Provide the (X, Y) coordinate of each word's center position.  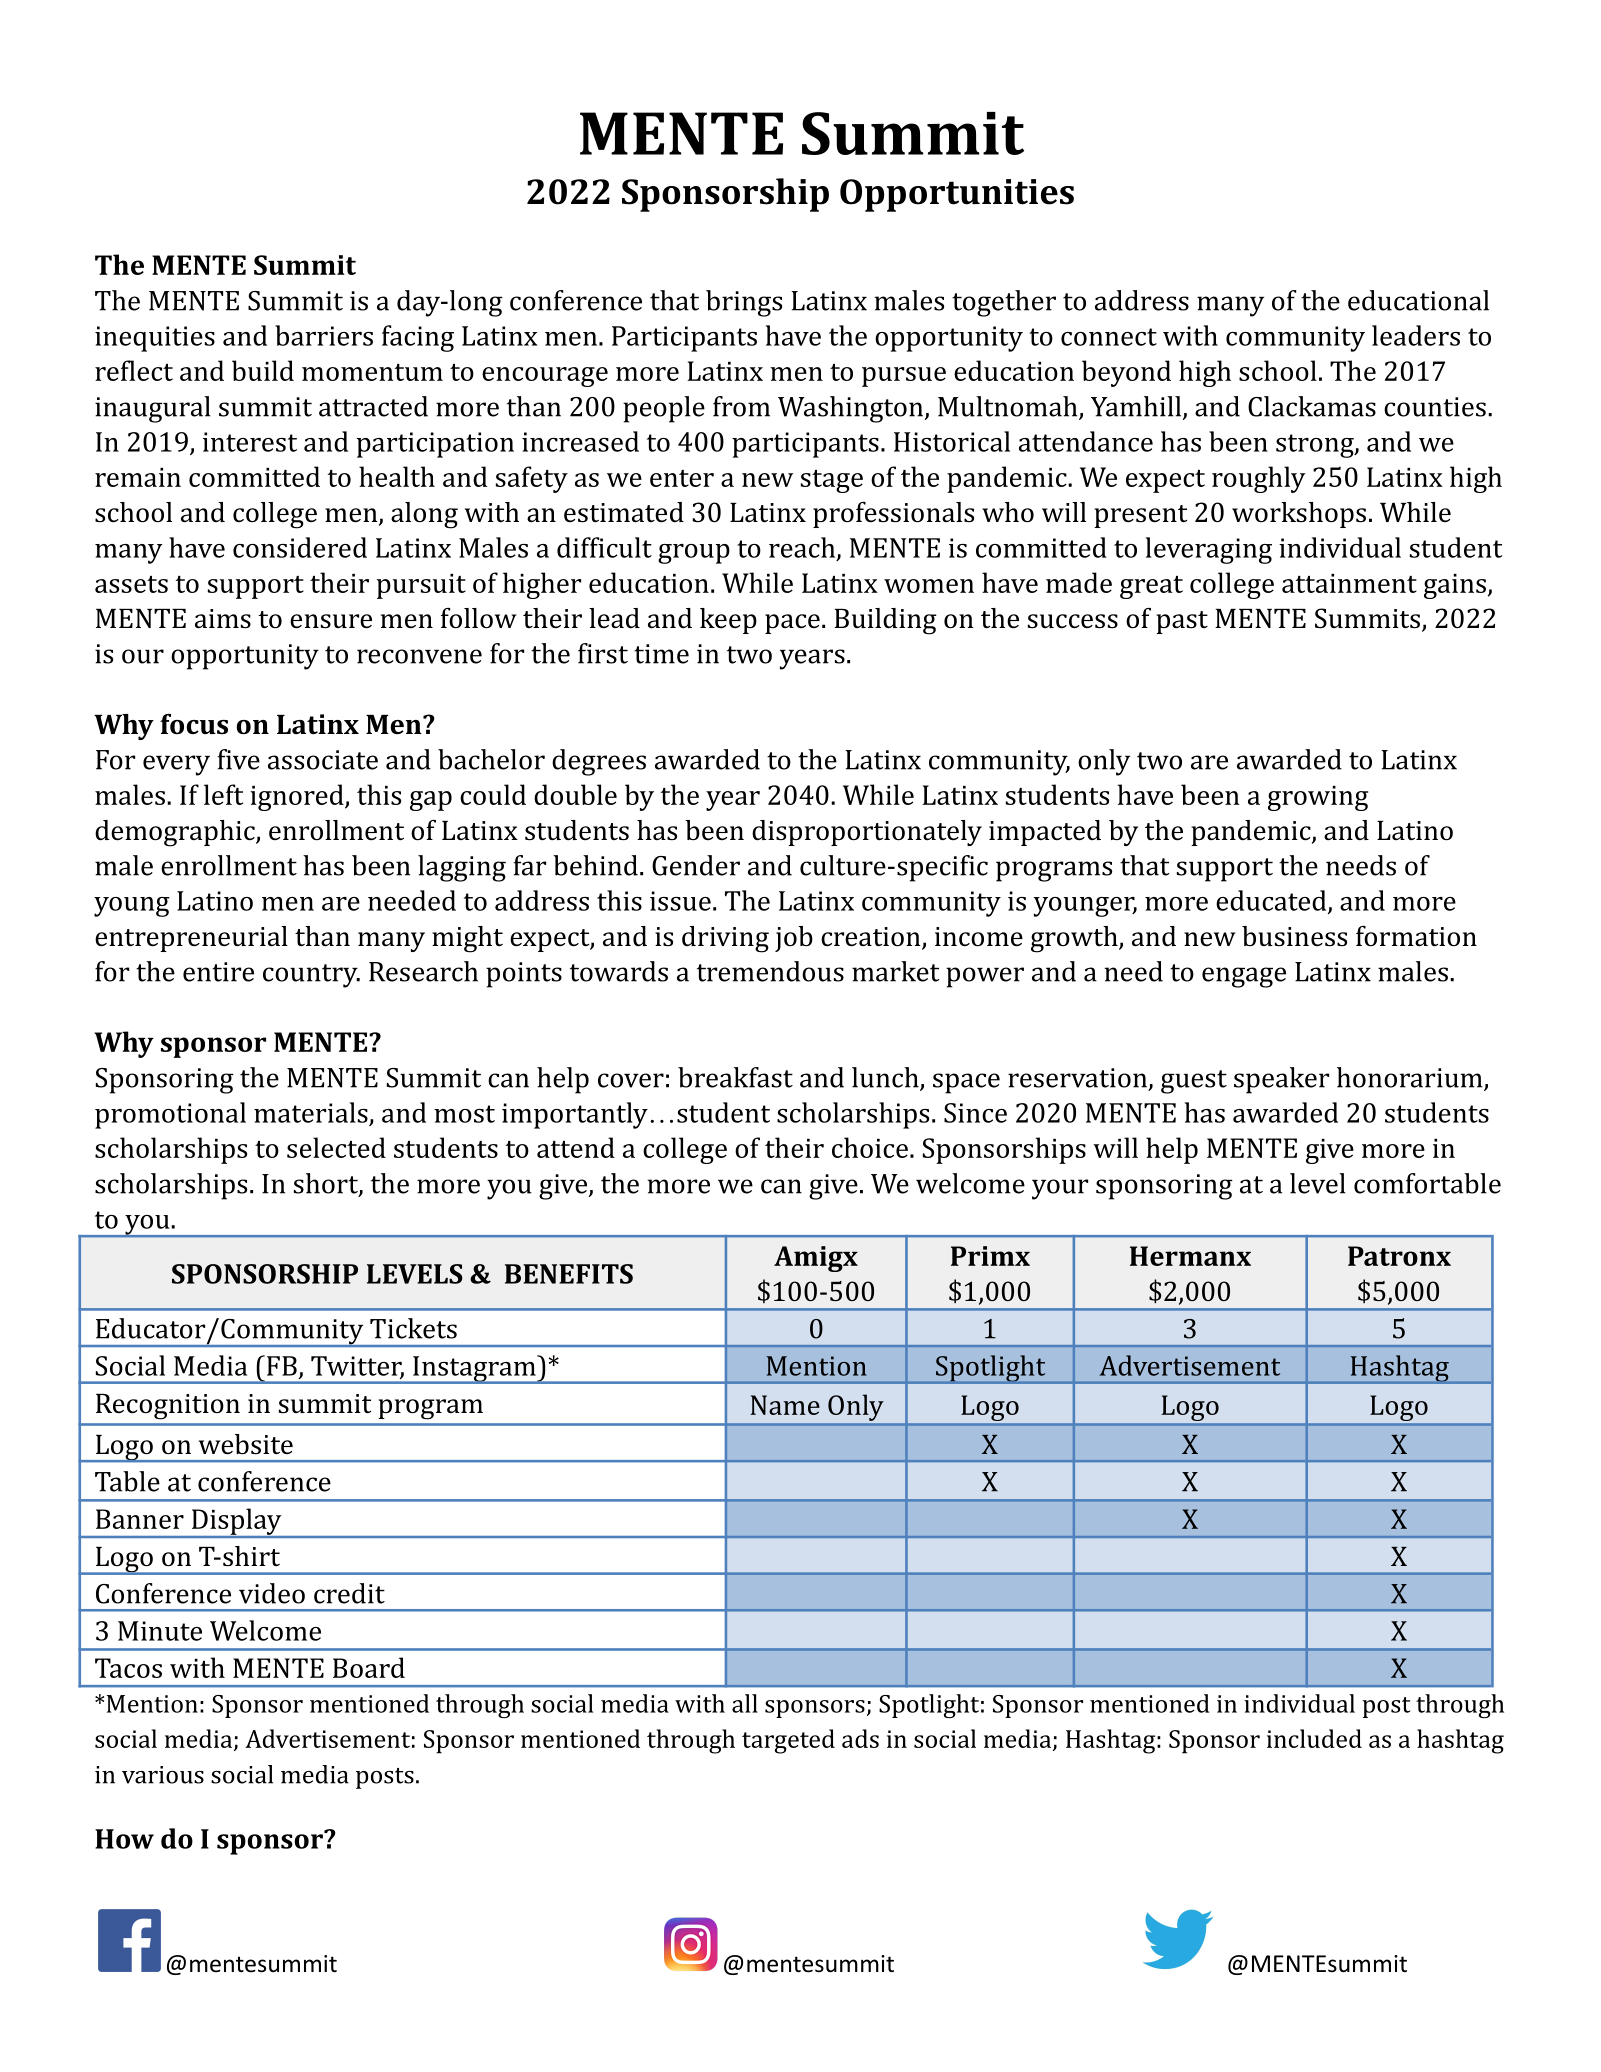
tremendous (770, 971)
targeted (788, 1741)
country (311, 976)
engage (1244, 977)
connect (1109, 337)
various (163, 1775)
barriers (324, 335)
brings (744, 303)
